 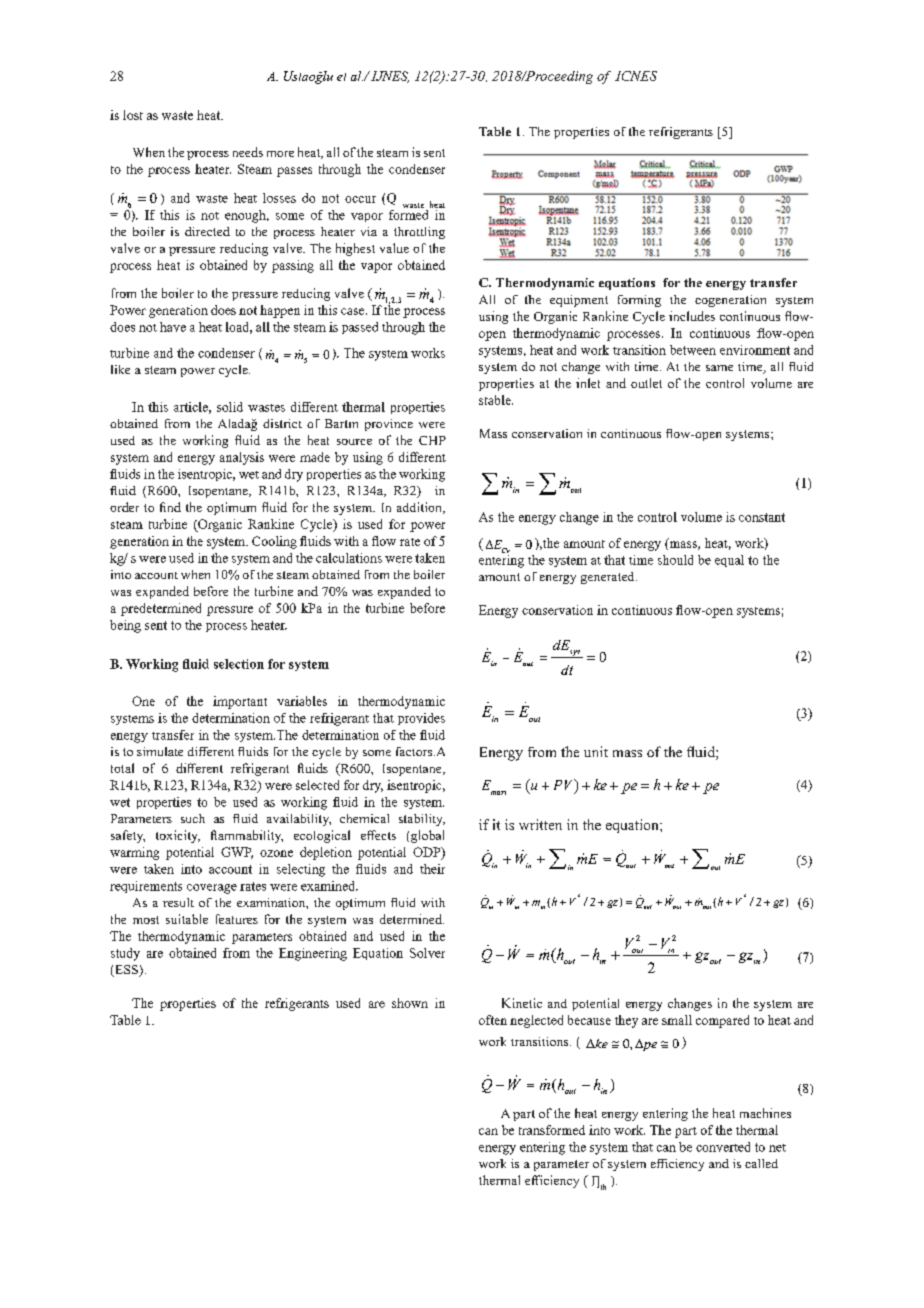 What do you see at coordinates (170, 507) in the screenshot?
I see `find` at bounding box center [170, 507].
